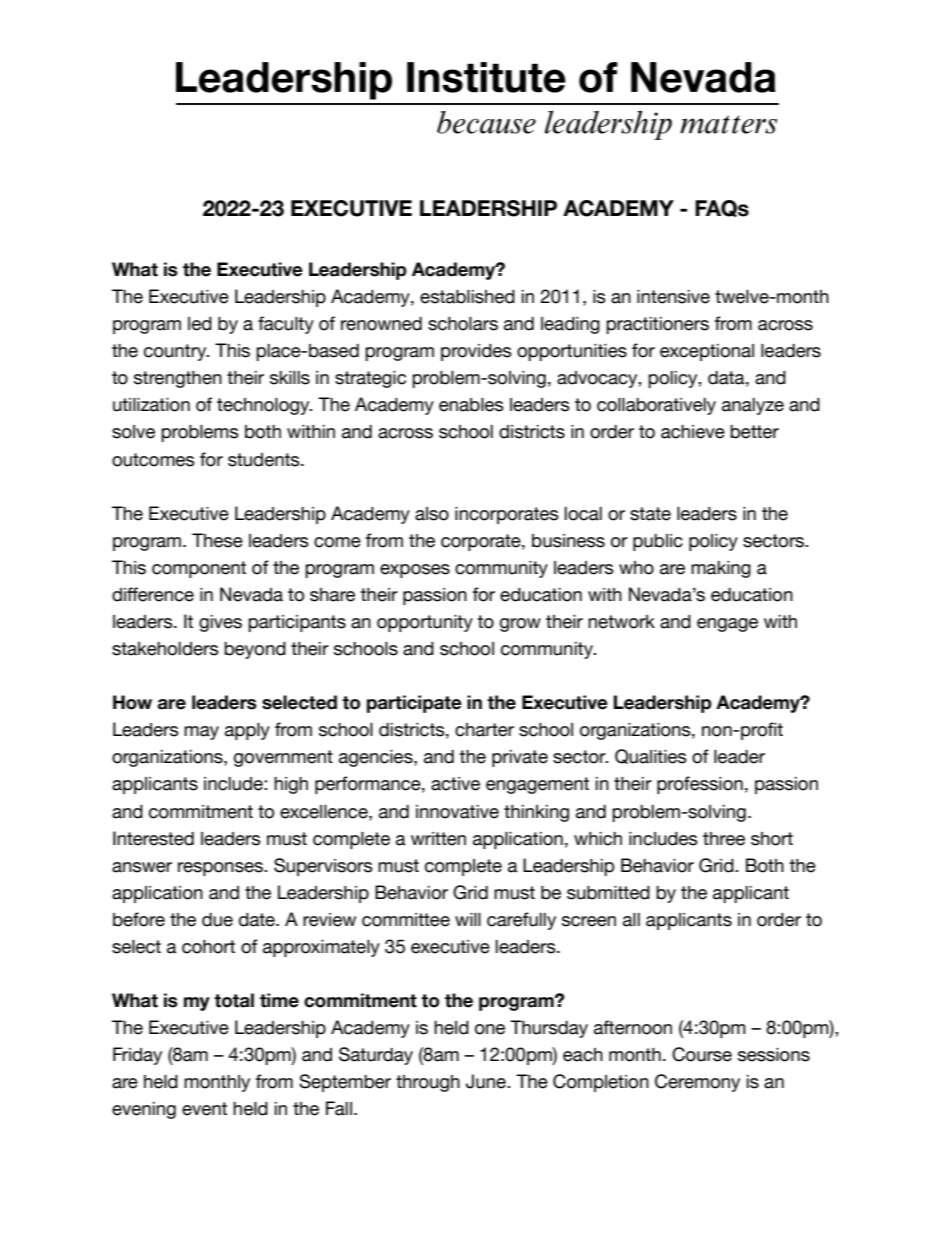 This image has height=1233, width=952. Describe the element at coordinates (657, 325) in the image. I see `practitioners` at that location.
